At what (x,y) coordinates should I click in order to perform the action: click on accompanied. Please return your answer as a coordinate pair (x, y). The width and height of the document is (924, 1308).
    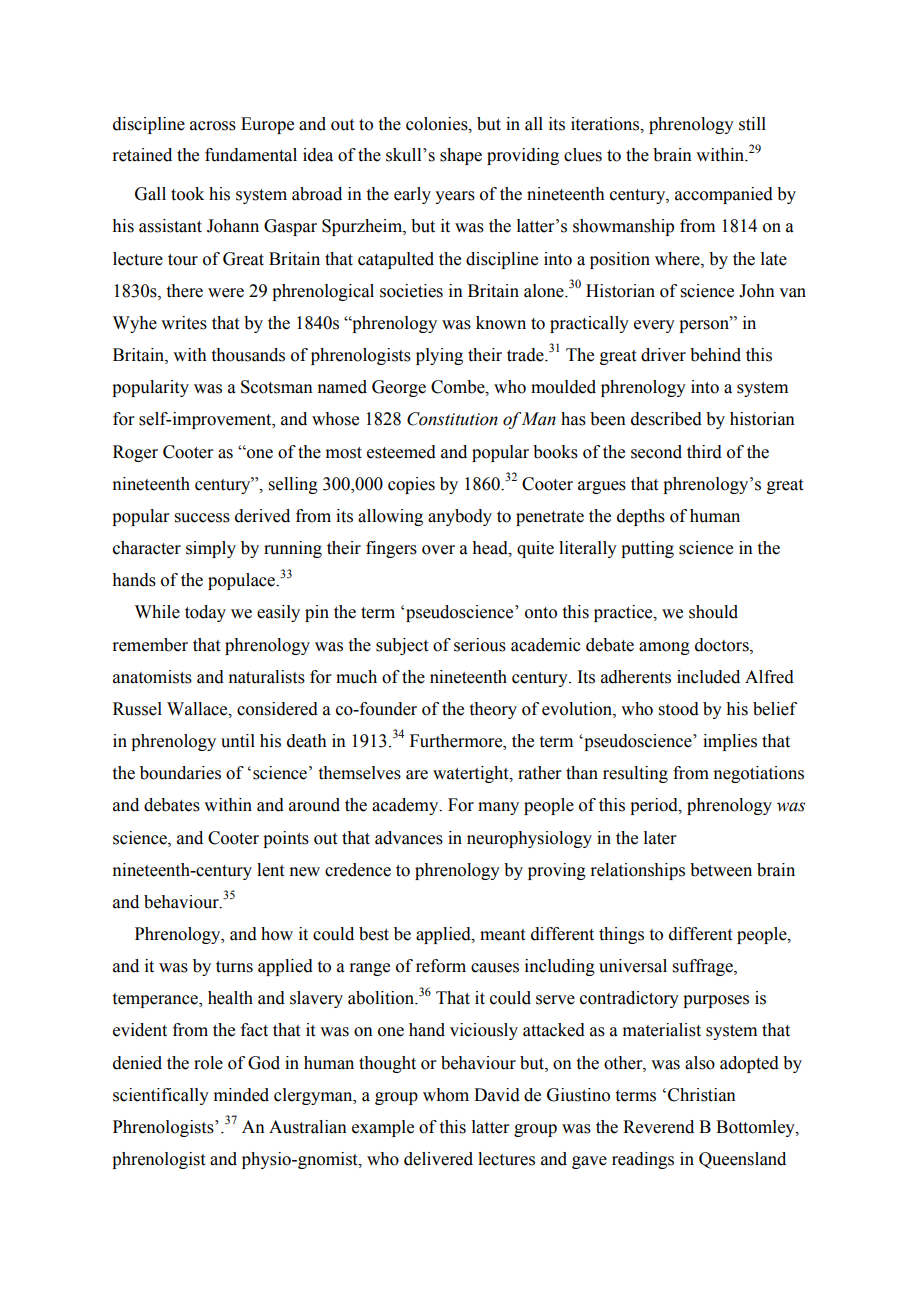
    Looking at the image, I should click on (724, 195).
